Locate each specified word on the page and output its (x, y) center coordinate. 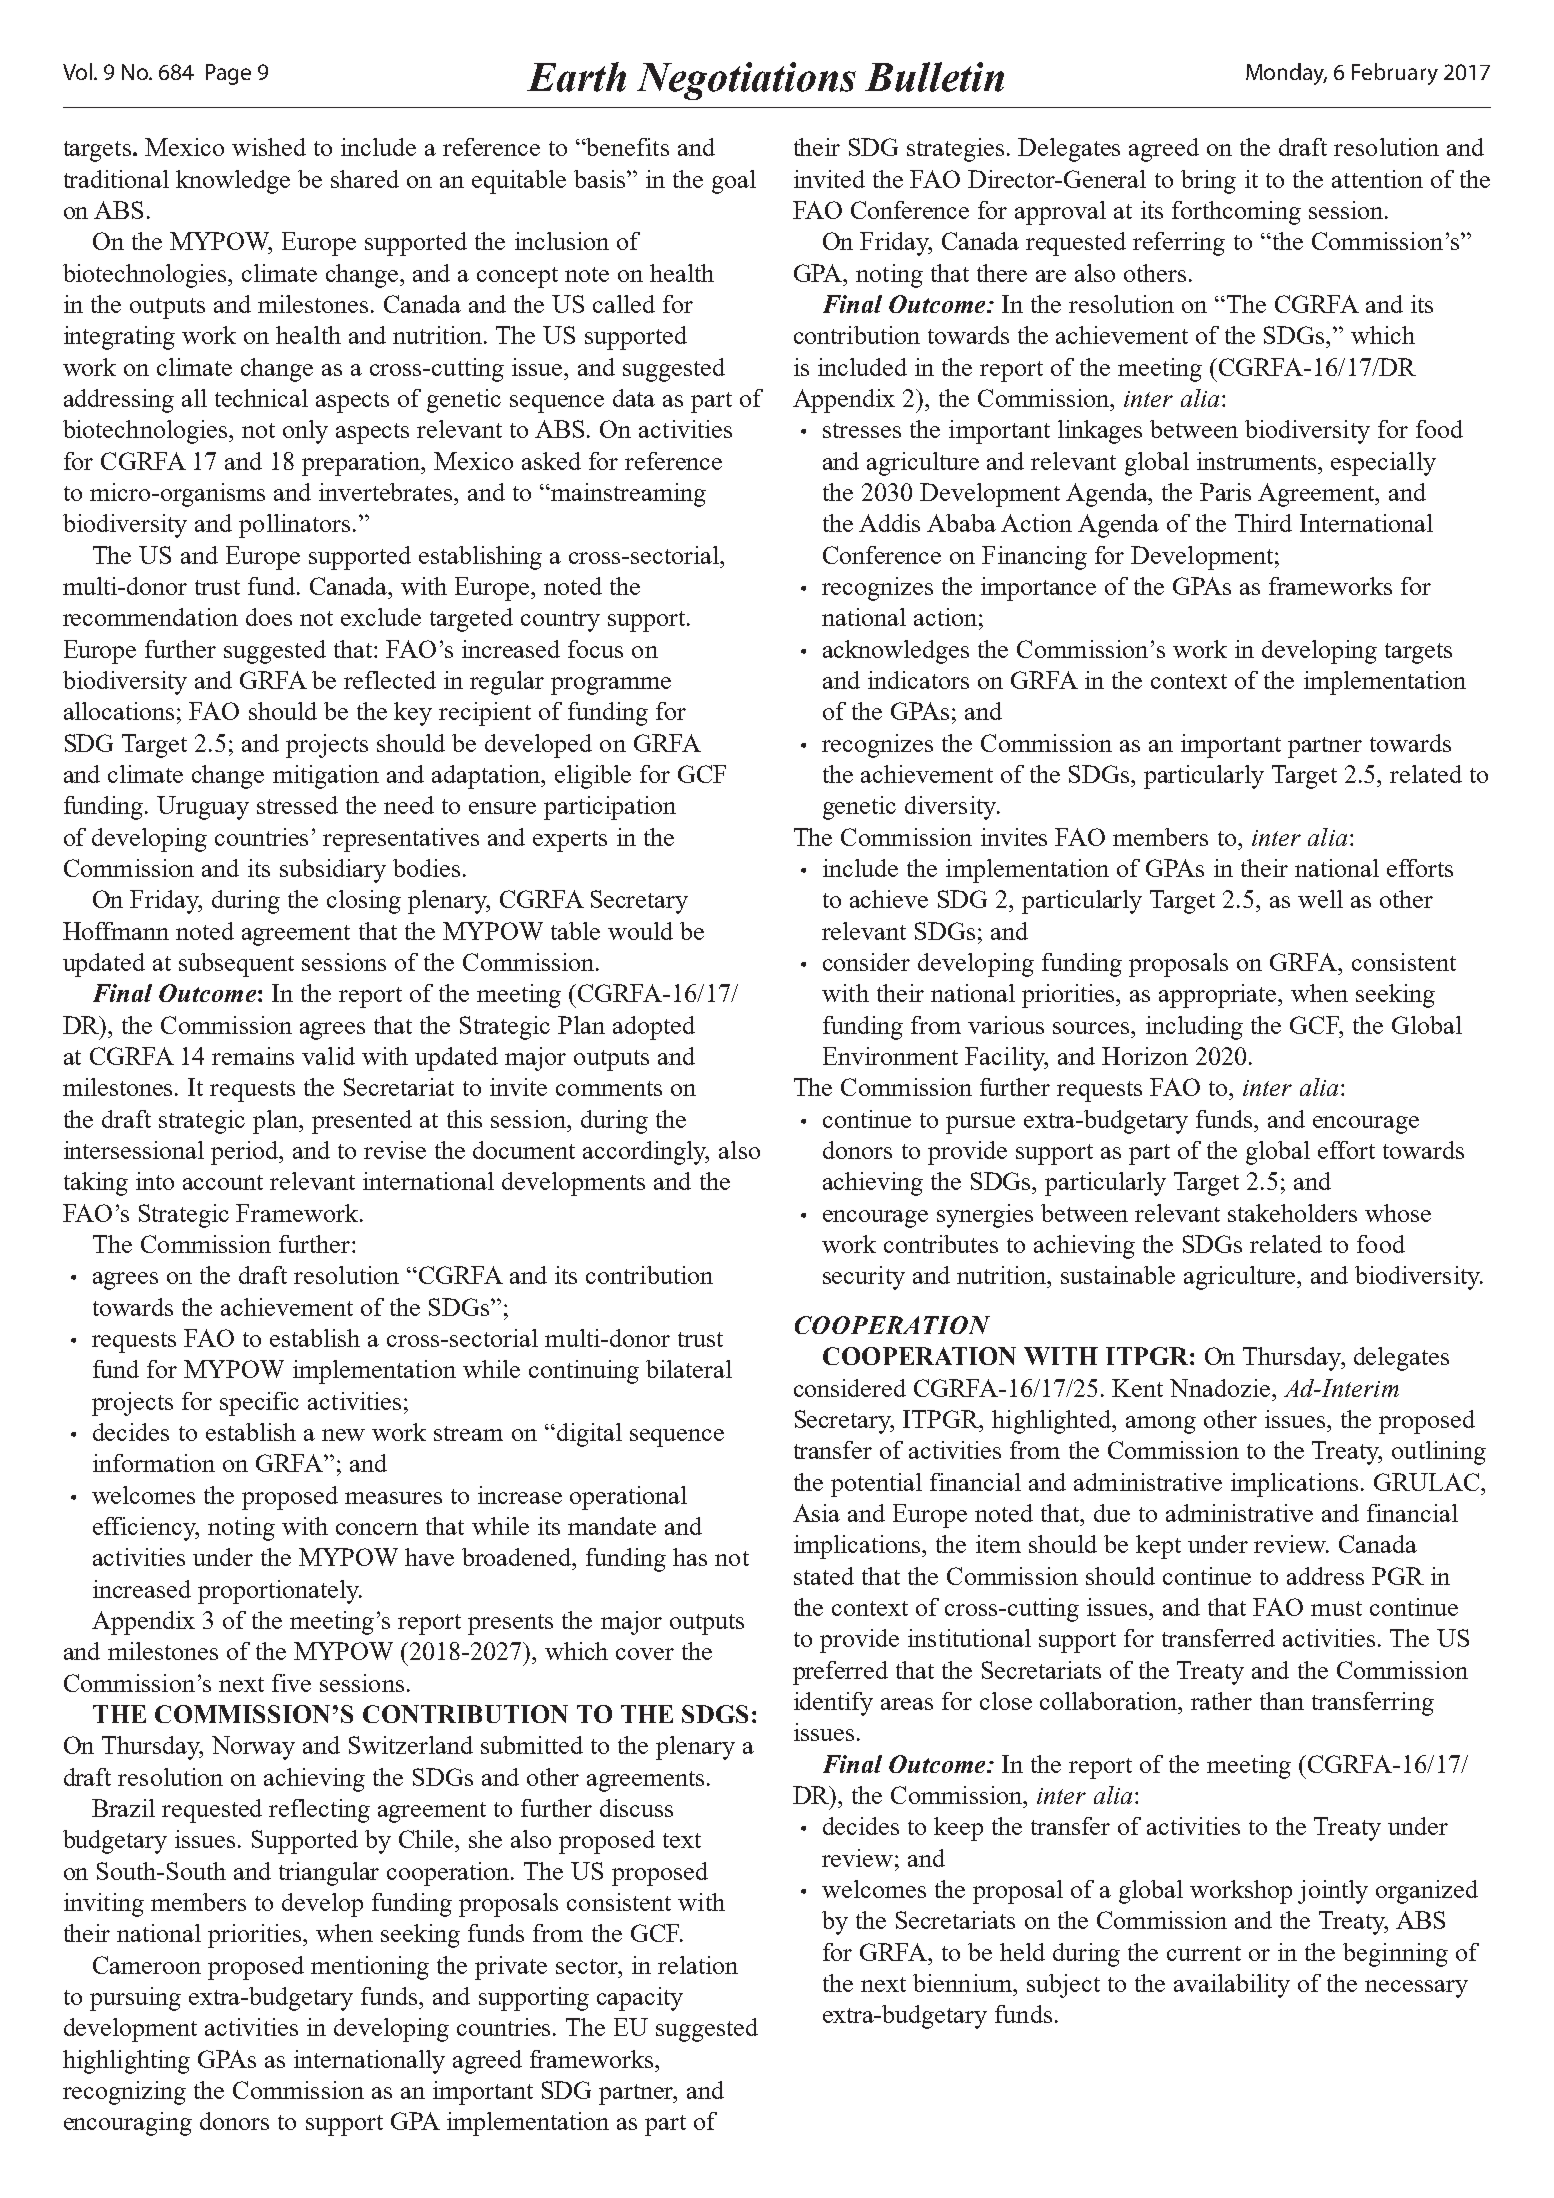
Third (1263, 523)
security (864, 1278)
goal (734, 182)
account (223, 1182)
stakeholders (1292, 1213)
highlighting (126, 2062)
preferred (840, 1673)
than (1282, 1701)
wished (269, 147)
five (291, 1683)
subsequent (236, 965)
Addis (889, 523)
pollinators (294, 526)
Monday (1286, 74)
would (640, 931)
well (1320, 899)
